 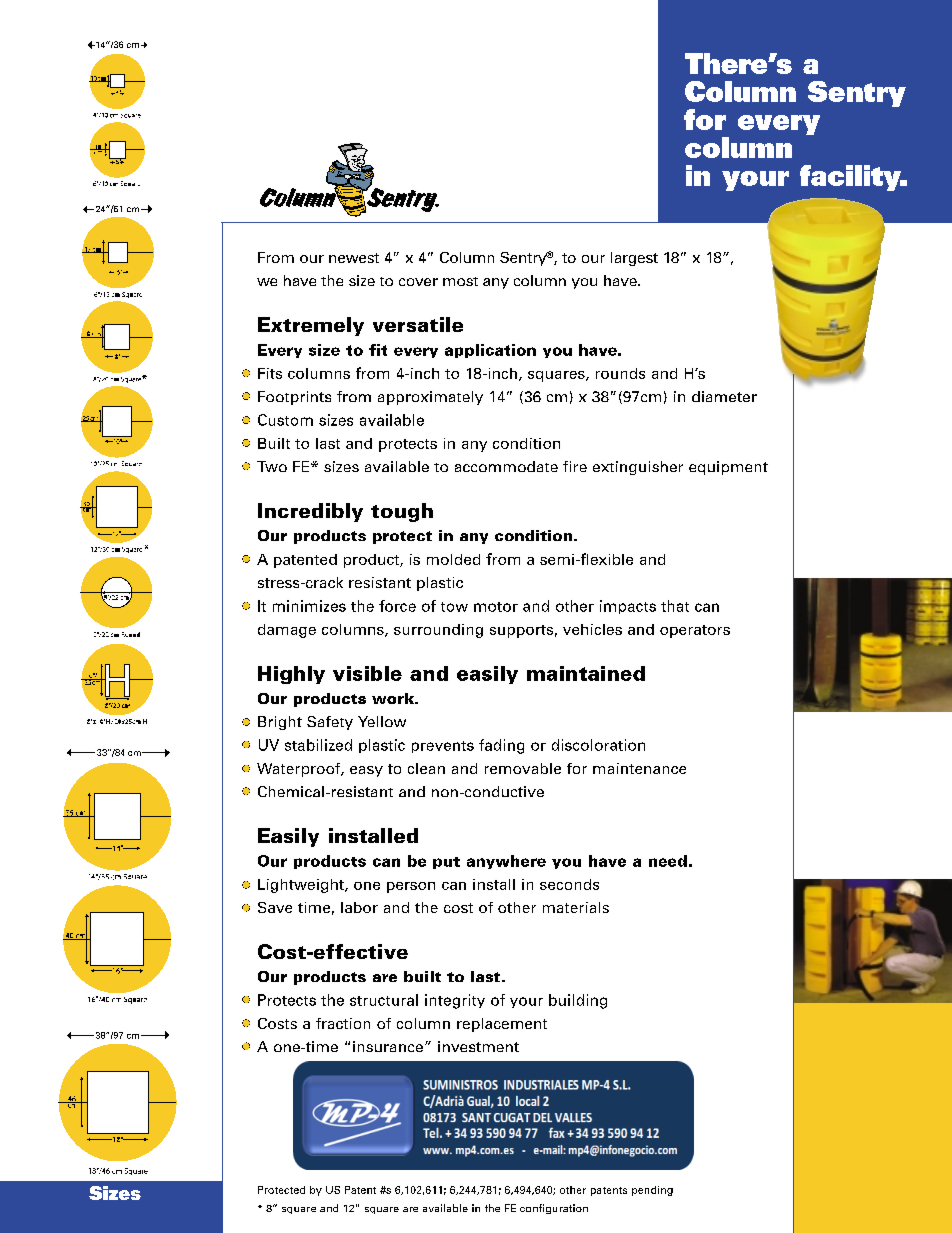 I want to click on insurance, so click(x=388, y=1046).
